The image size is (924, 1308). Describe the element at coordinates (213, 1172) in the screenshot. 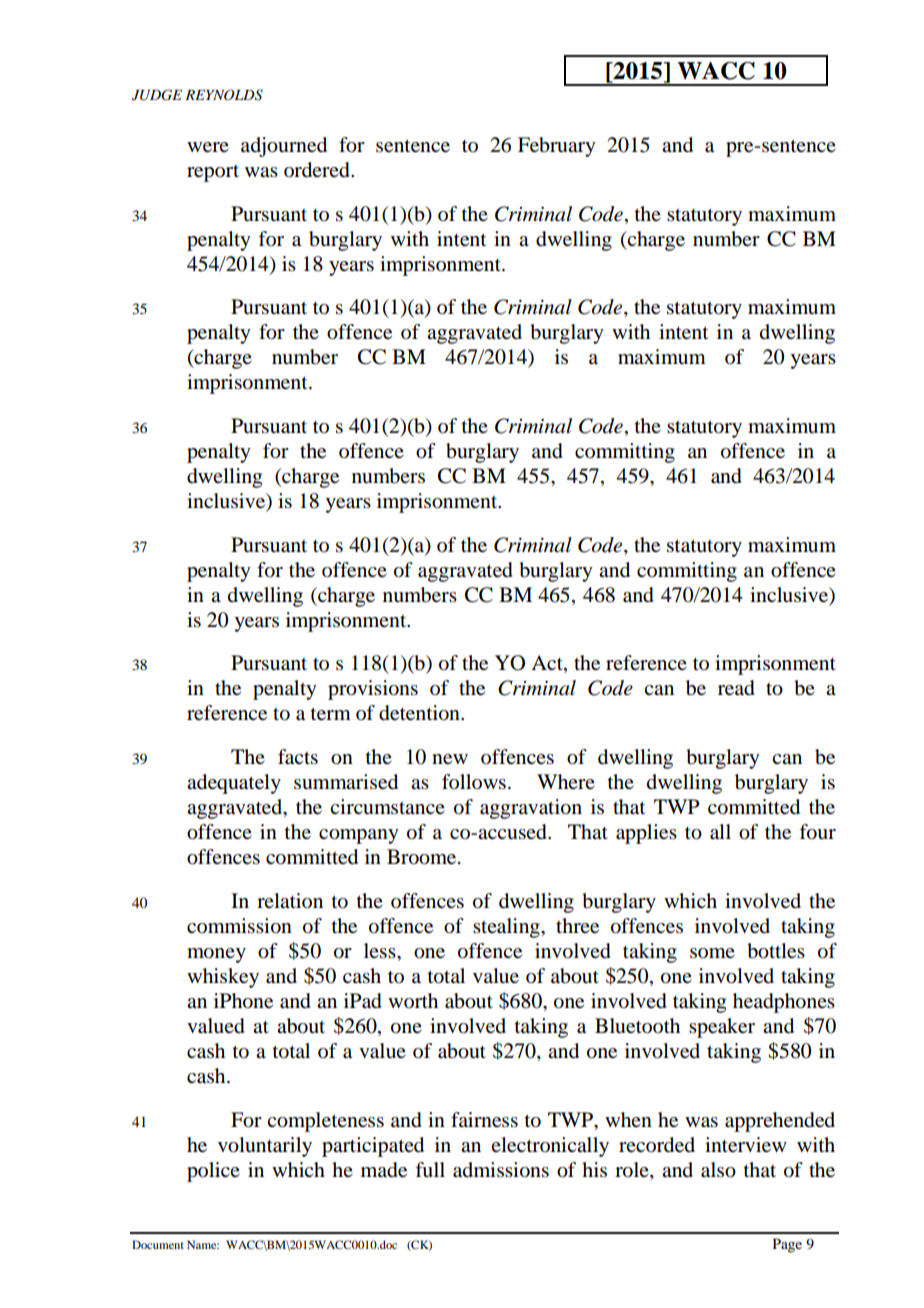

I see `police` at that location.
